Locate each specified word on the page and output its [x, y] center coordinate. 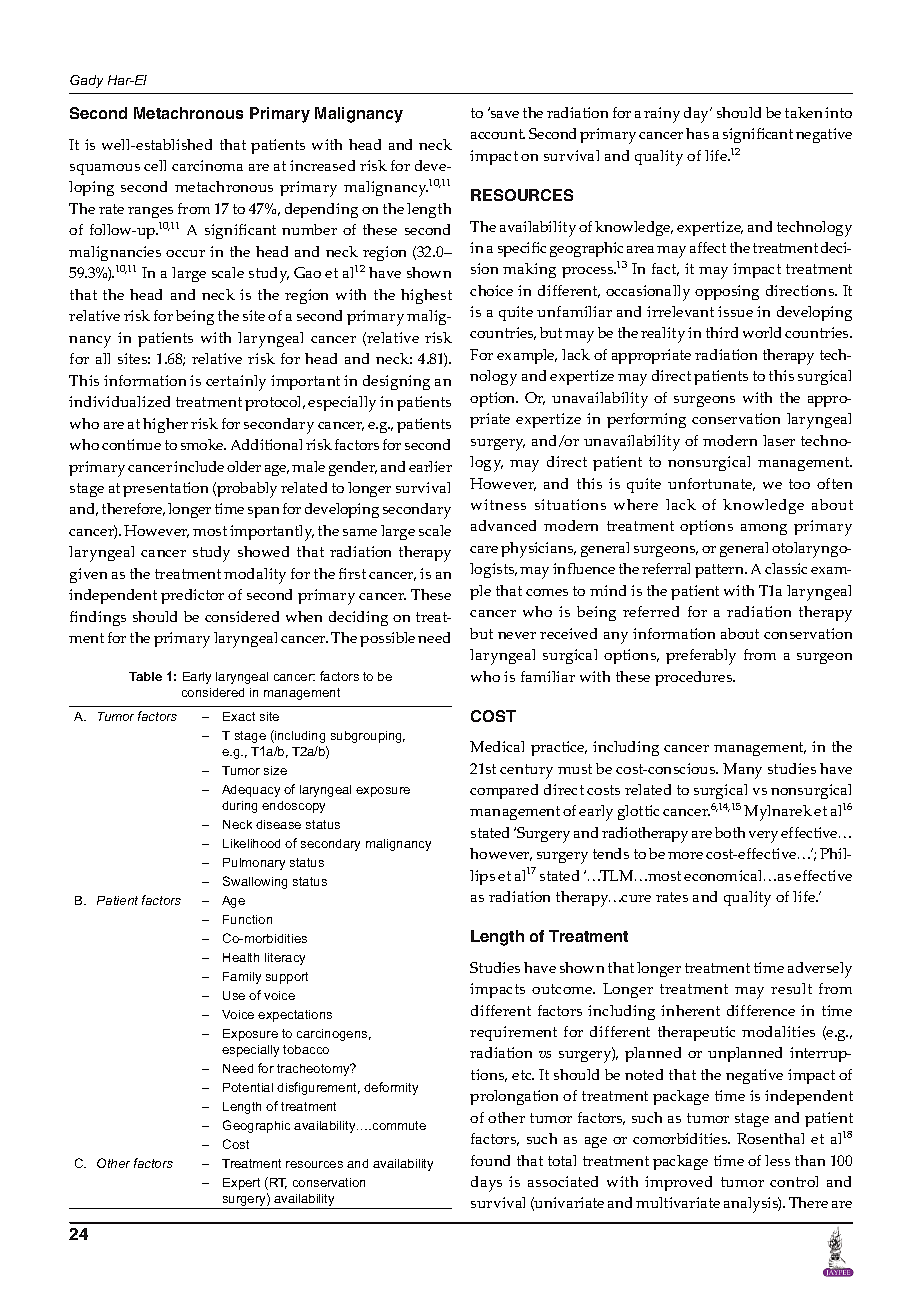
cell [155, 165]
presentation [165, 489]
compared [504, 791]
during [239, 807]
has [697, 133]
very [763, 837]
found [490, 1160]
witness [498, 504]
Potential [248, 1087]
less [777, 1160]
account [498, 134]
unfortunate [711, 484]
